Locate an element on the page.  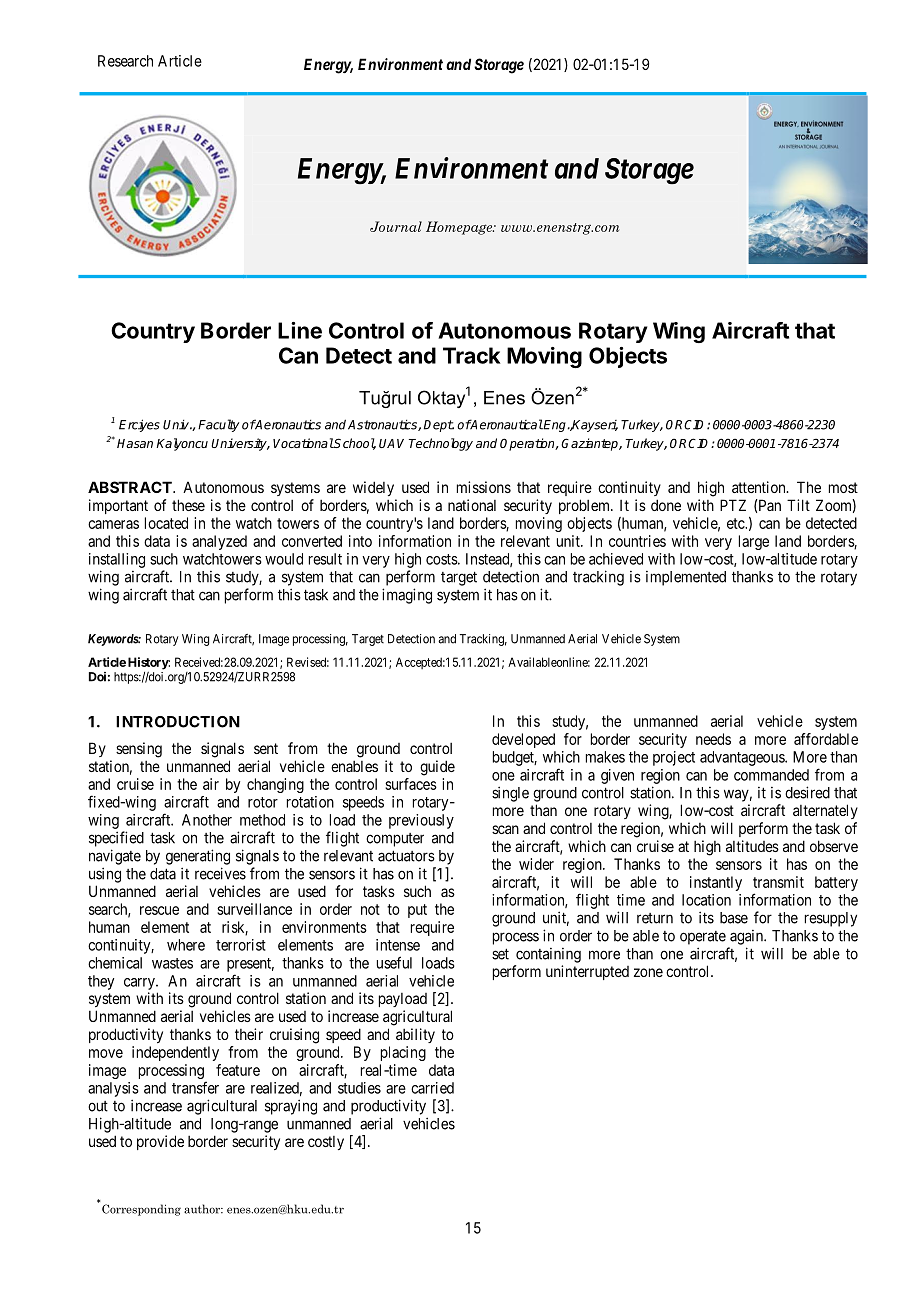
set is located at coordinates (500, 954).
